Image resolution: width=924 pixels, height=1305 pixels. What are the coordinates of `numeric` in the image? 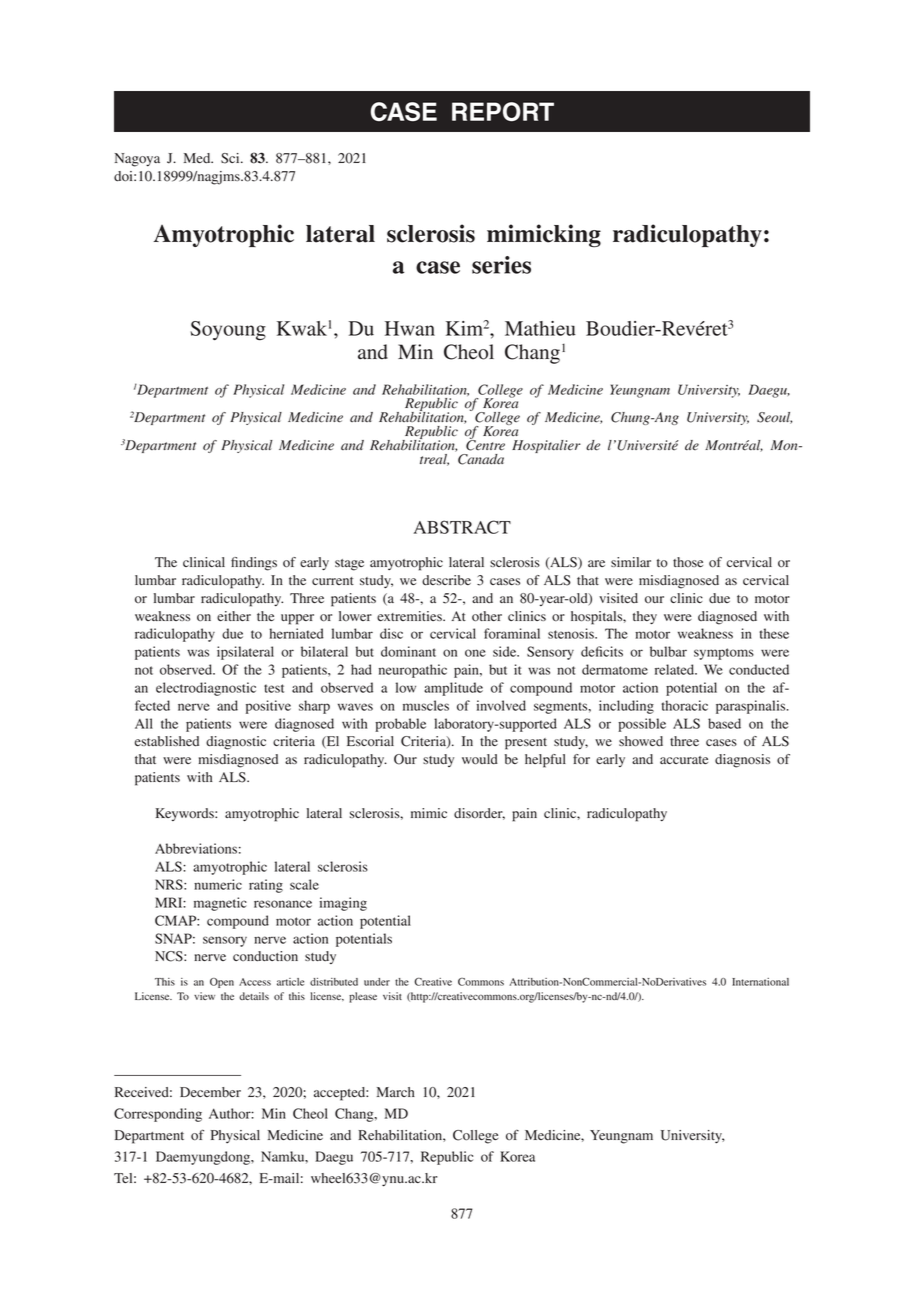 It's located at (218, 884).
